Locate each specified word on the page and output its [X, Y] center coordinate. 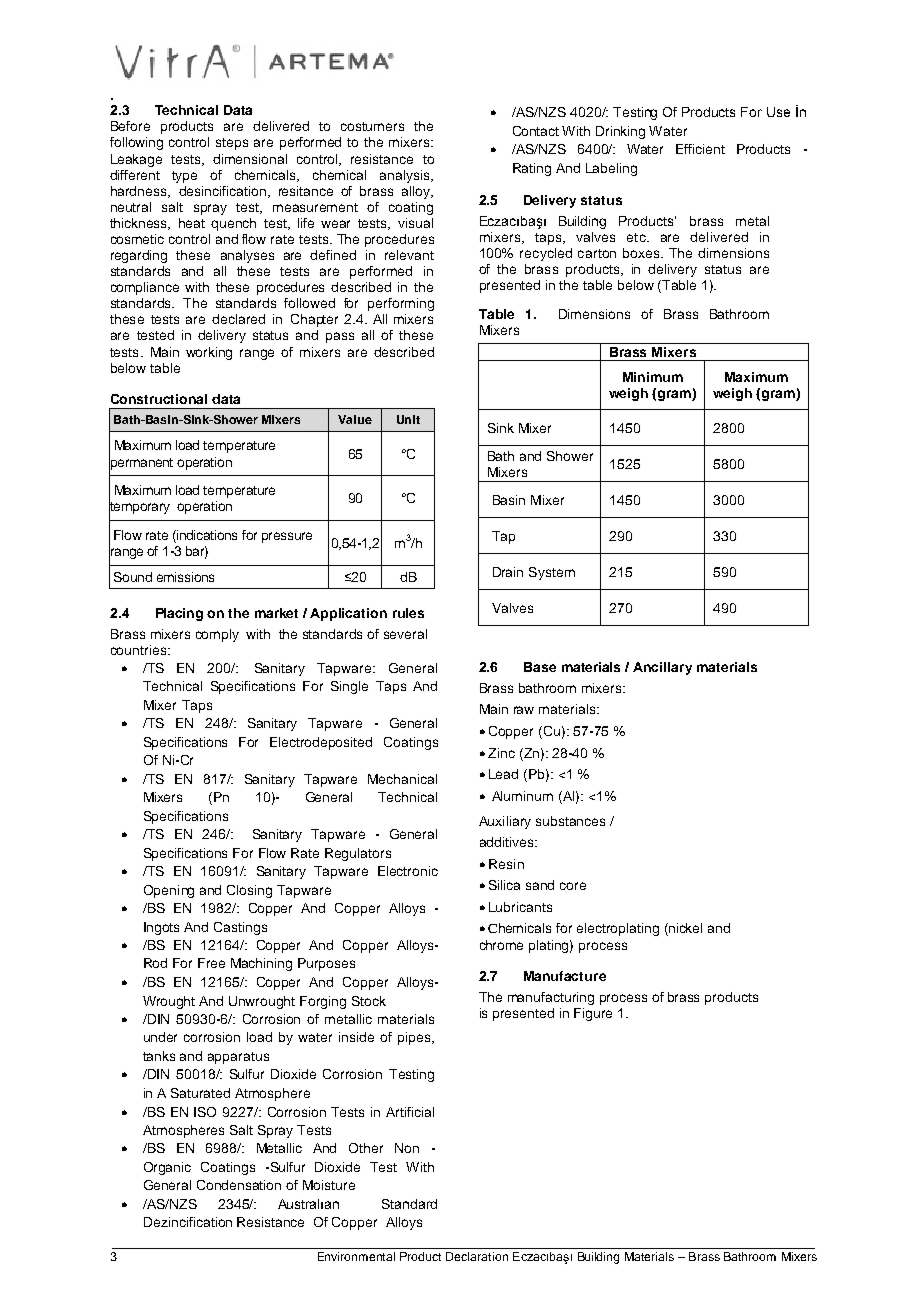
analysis [406, 176]
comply [217, 635]
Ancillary [662, 668]
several [405, 634]
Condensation [239, 1185]
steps [232, 144]
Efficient [700, 149]
